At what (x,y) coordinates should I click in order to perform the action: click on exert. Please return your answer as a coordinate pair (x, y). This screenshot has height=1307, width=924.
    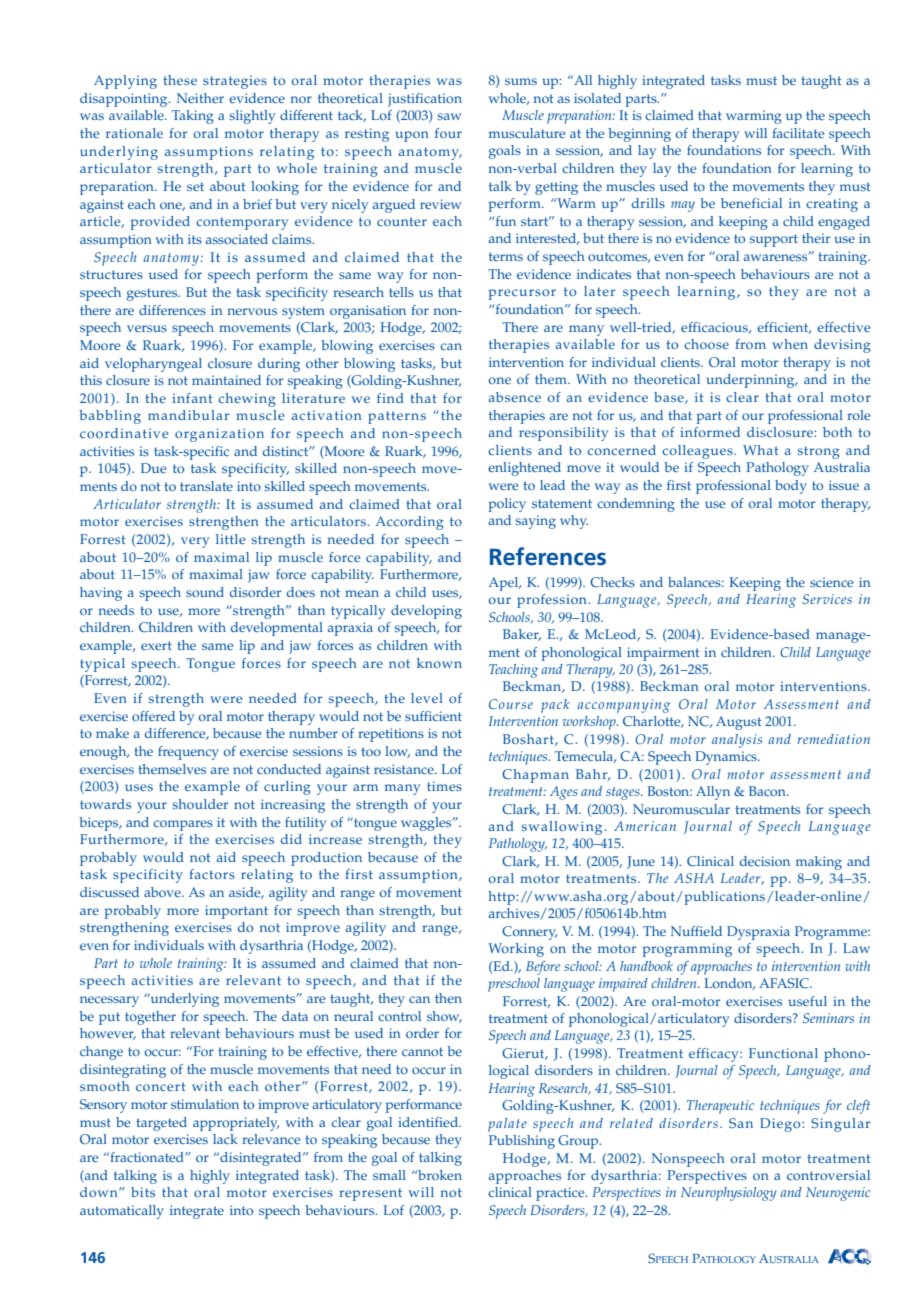
    Looking at the image, I should click on (156, 645).
